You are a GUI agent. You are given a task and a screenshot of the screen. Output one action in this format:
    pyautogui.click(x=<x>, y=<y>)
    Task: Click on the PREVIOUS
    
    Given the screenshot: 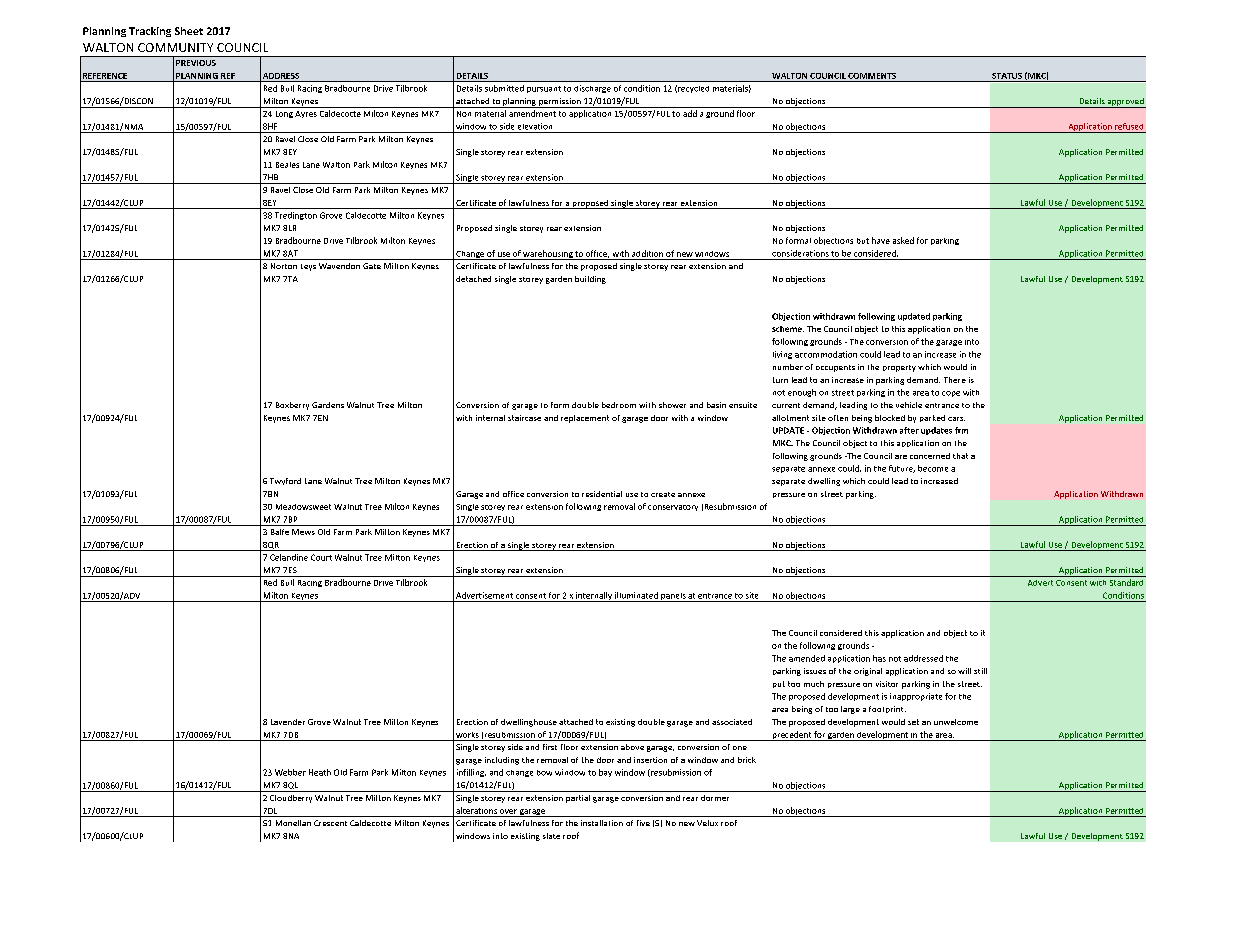 What is the action you would take?
    pyautogui.click(x=196, y=63)
